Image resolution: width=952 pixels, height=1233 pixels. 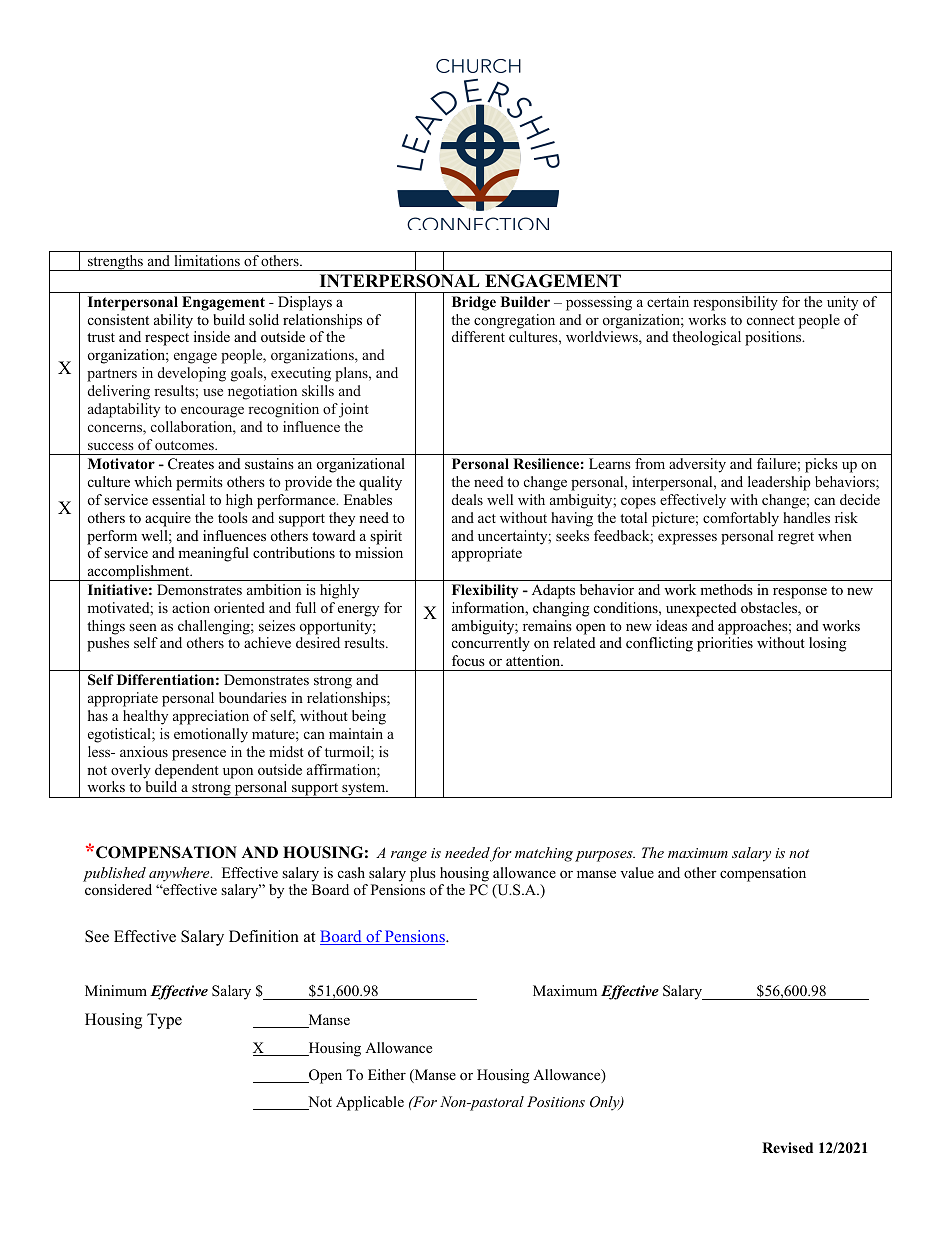 I want to click on essential, so click(x=178, y=499).
